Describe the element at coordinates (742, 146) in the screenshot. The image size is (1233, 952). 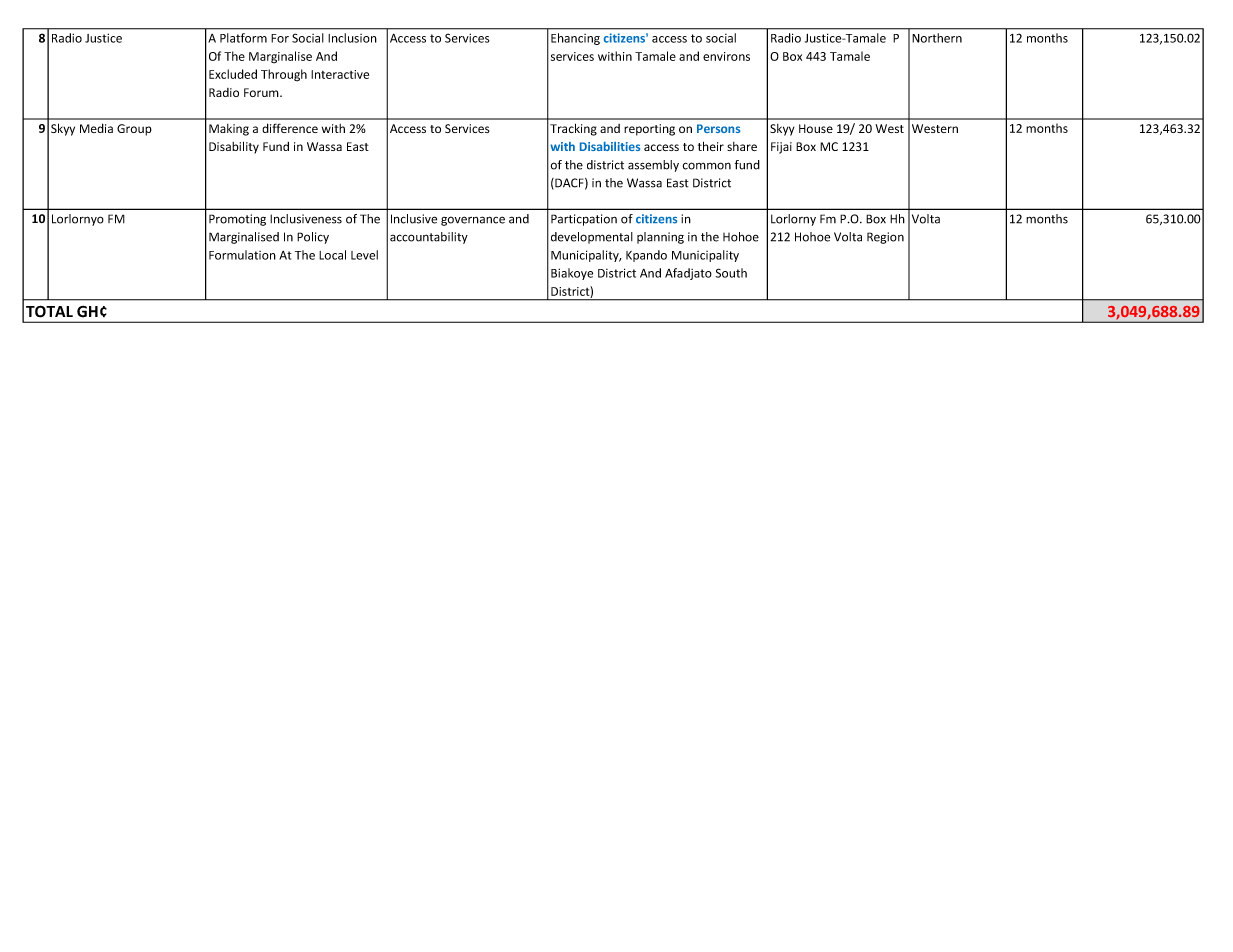
I see `share` at that location.
